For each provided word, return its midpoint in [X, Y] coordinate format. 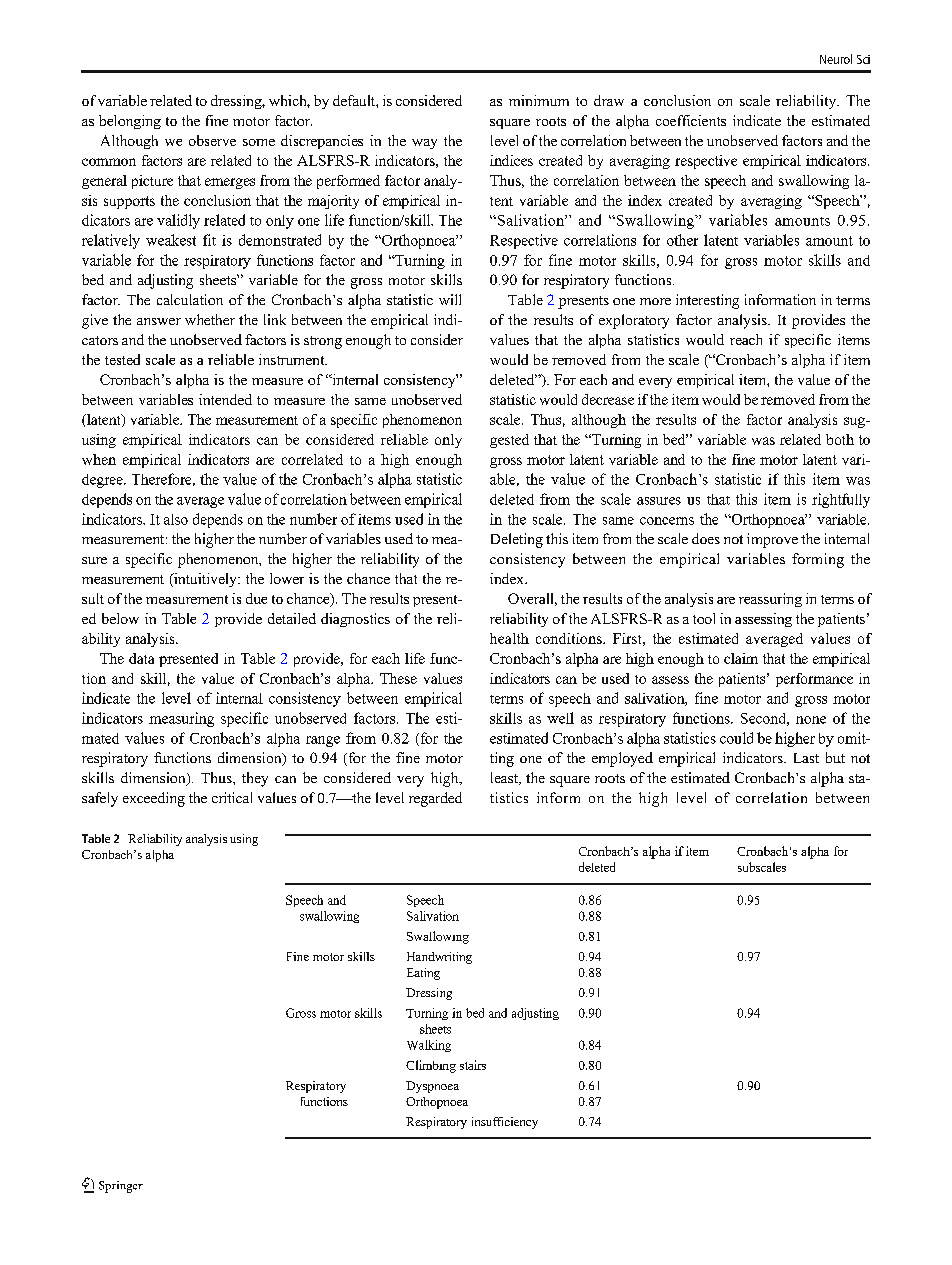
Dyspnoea [432, 1087]
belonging [130, 122]
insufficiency [505, 1123]
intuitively [205, 580]
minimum [539, 100]
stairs [473, 1065]
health [509, 638]
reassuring [770, 600]
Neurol [836, 59]
